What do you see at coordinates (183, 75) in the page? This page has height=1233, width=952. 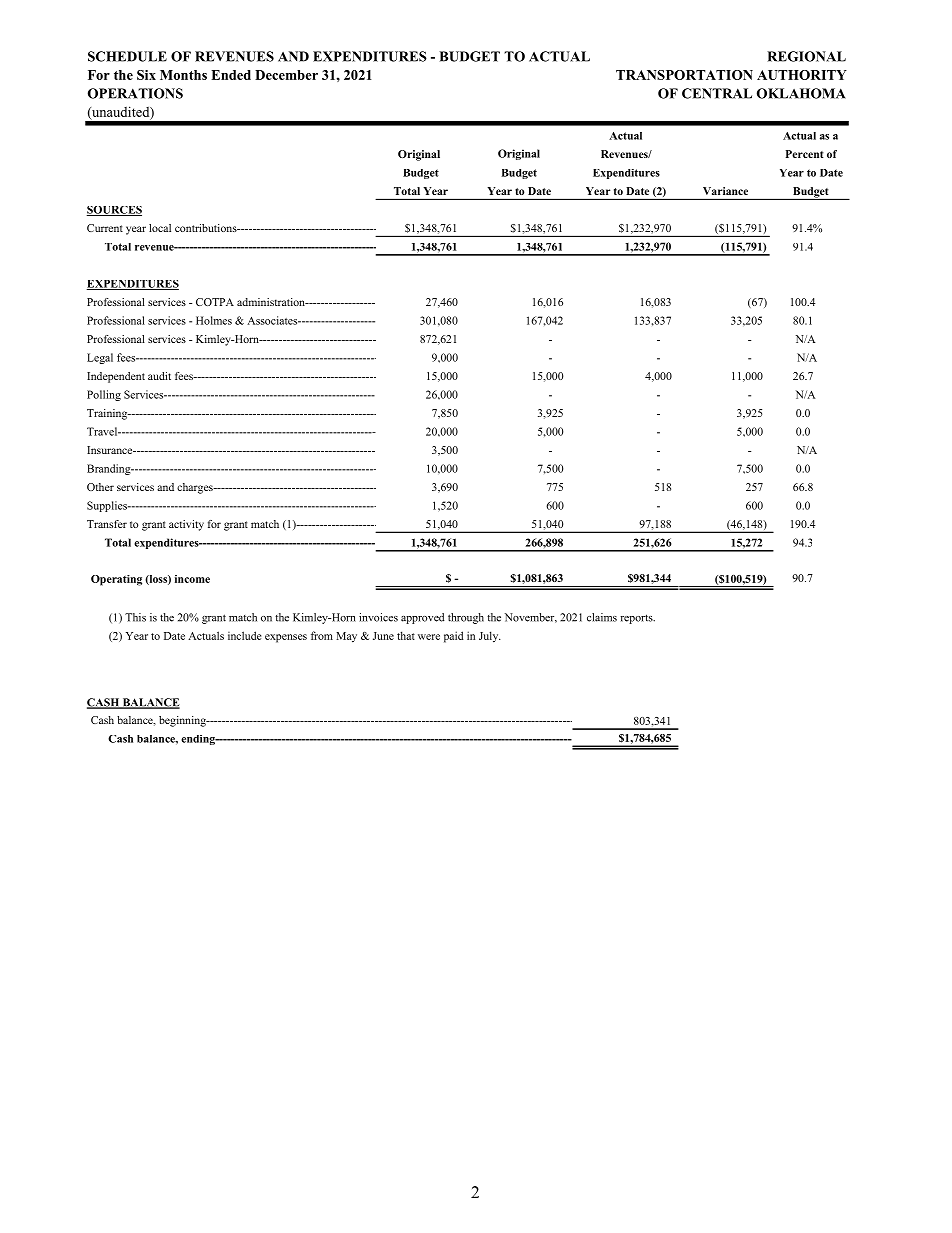 I see `Months` at bounding box center [183, 75].
